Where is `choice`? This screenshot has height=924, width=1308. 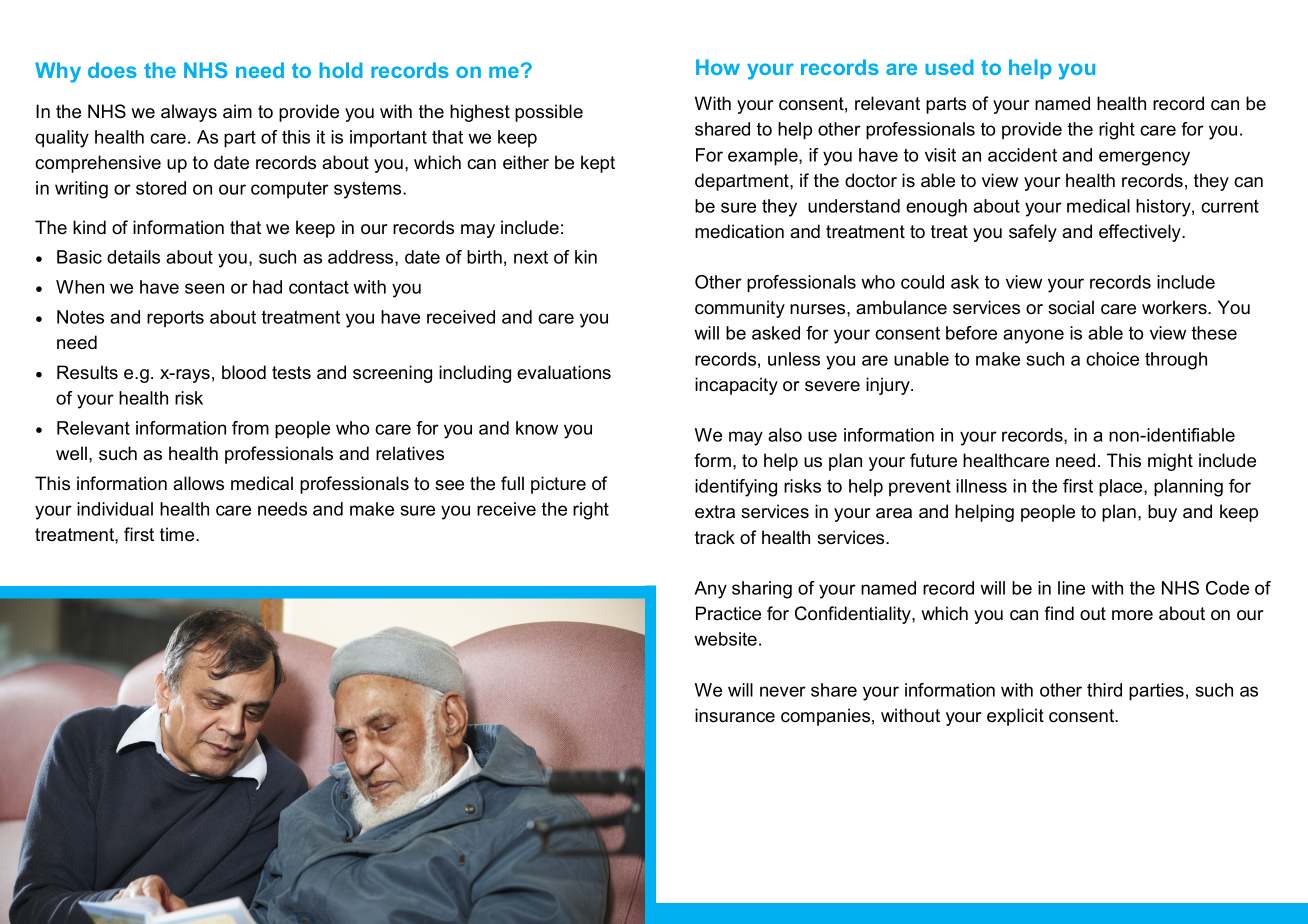 choice is located at coordinates (1112, 359).
